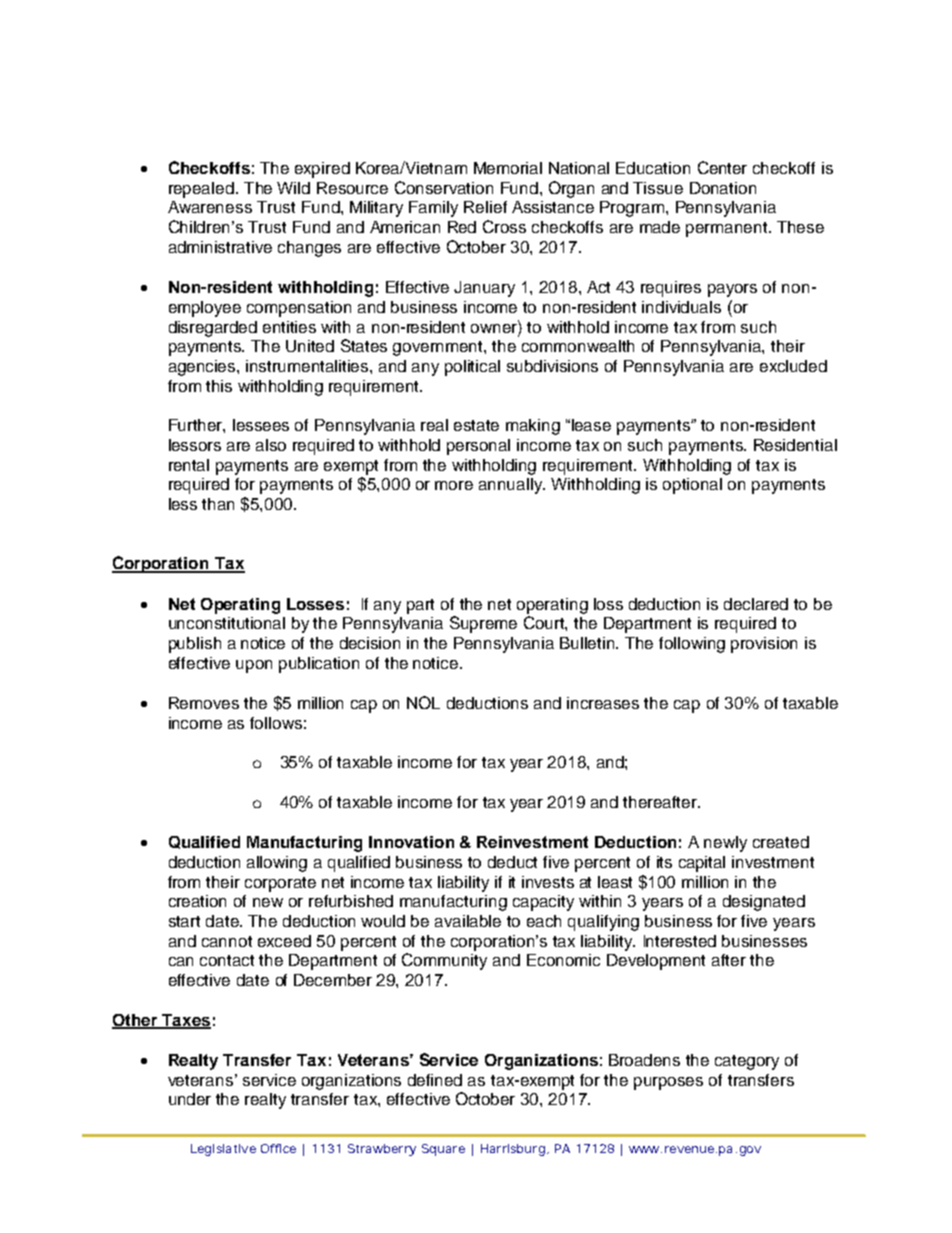 This screenshot has height=1233, width=952. I want to click on Relief, so click(485, 207).
